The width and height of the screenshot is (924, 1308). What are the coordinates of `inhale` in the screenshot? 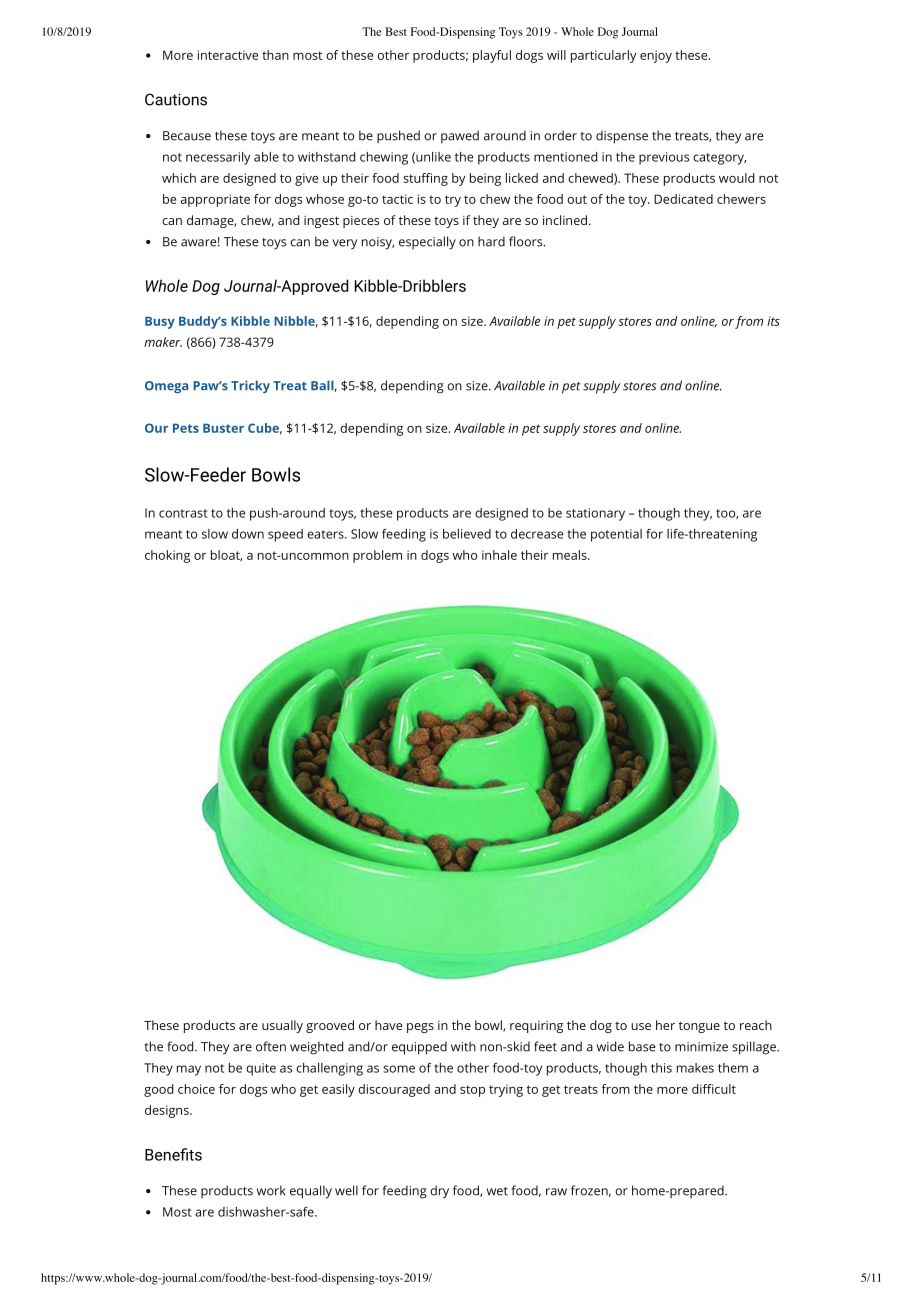 It's located at (499, 555).
